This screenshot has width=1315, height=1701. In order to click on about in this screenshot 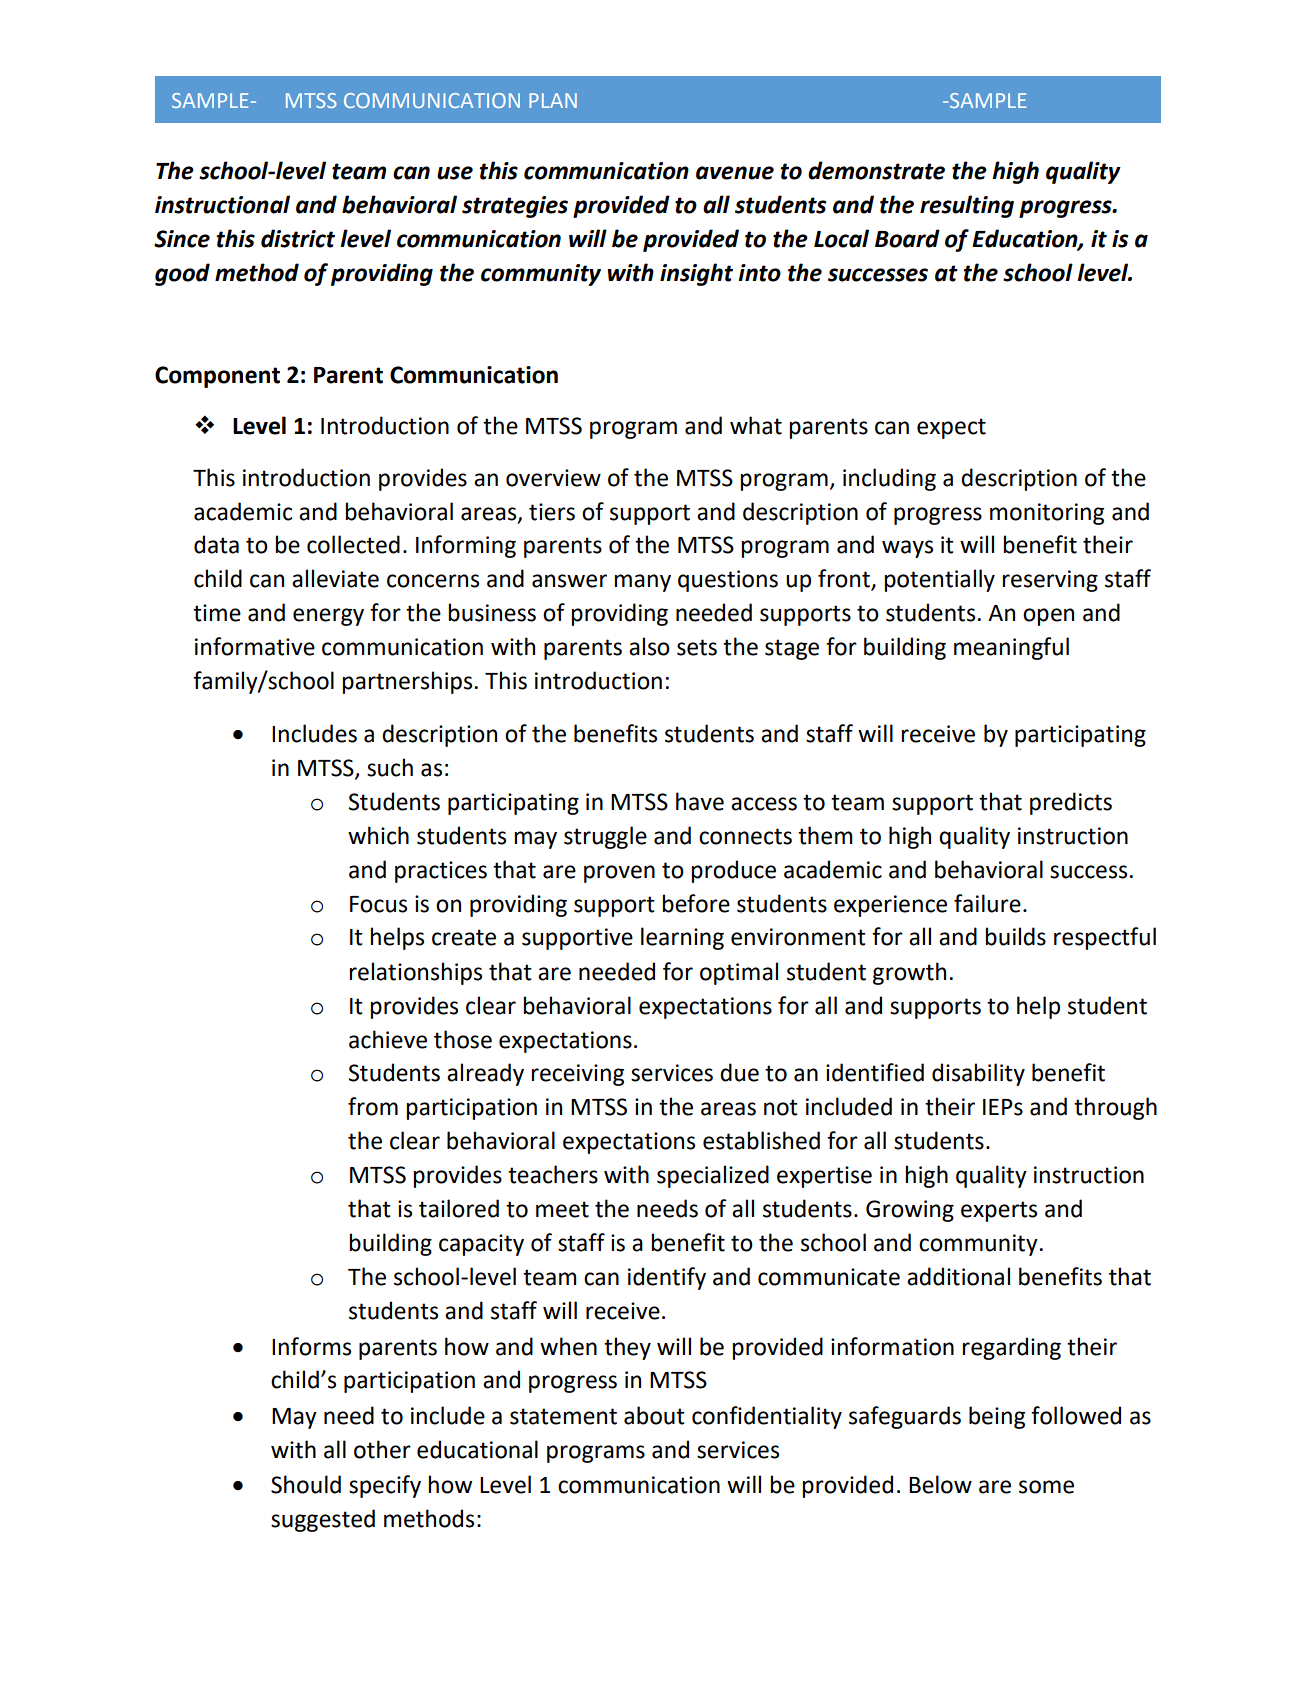, I will do `click(654, 1415)`.
